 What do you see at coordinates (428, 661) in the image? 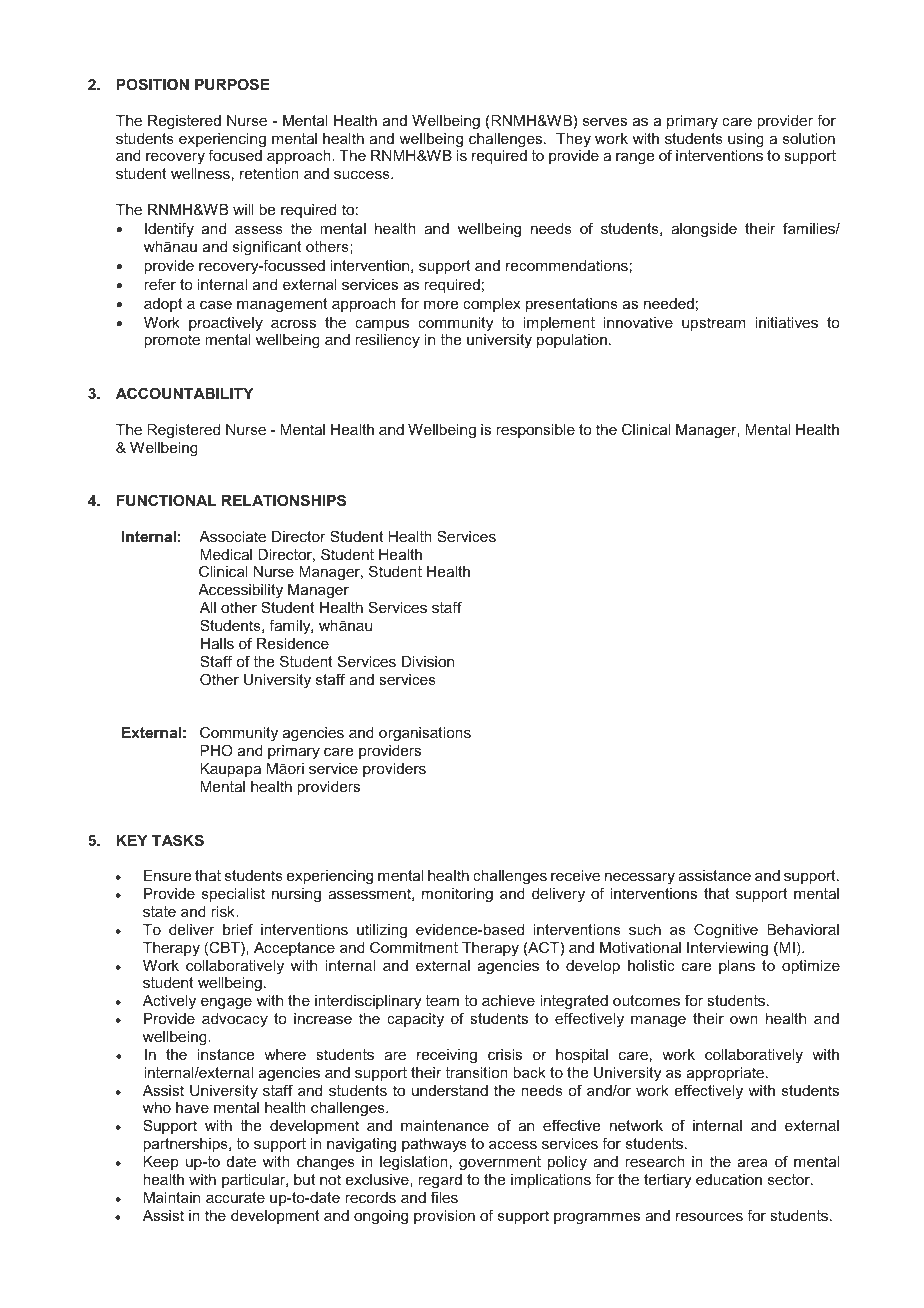
I see `Division` at bounding box center [428, 661].
